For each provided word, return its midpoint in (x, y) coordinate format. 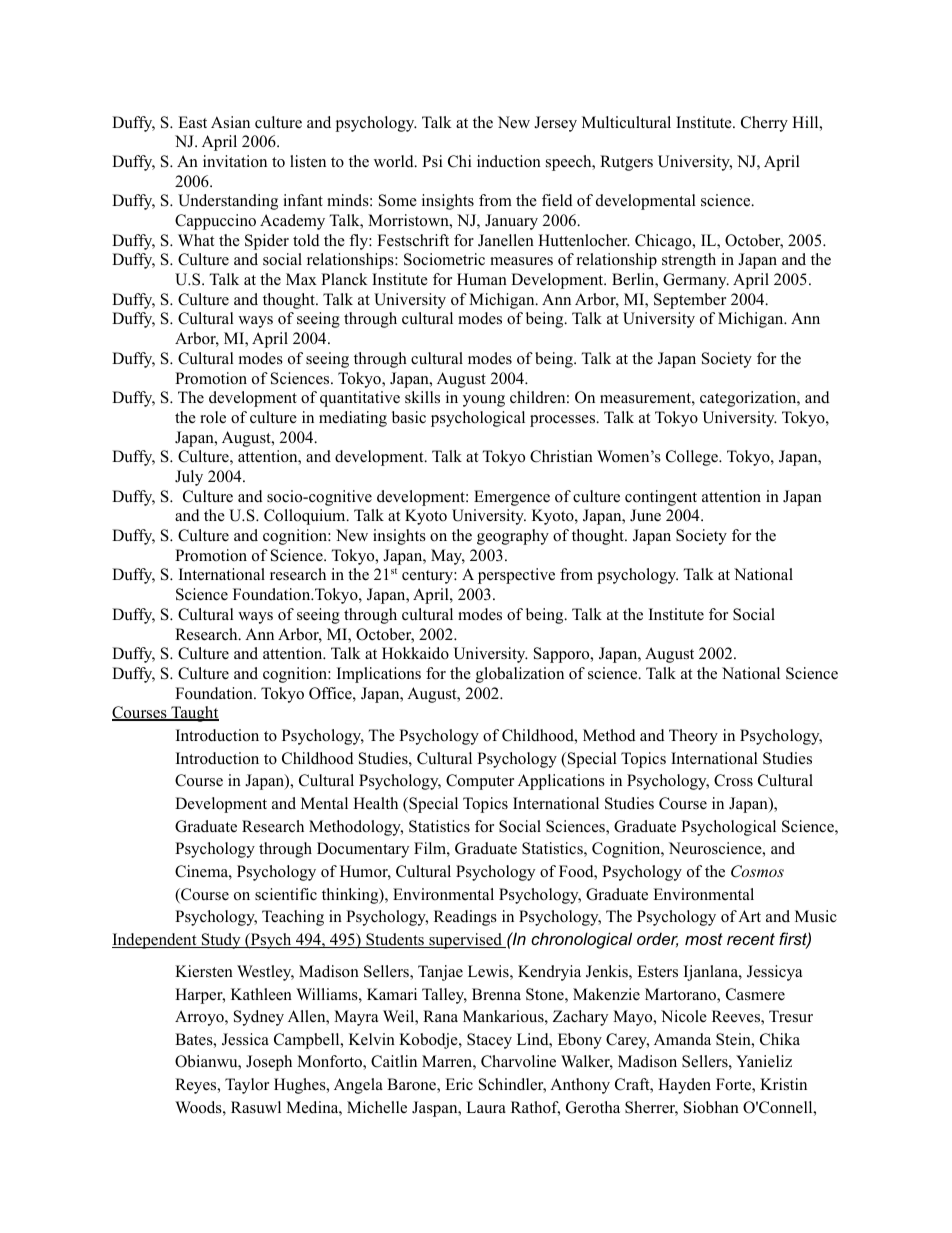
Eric (459, 1084)
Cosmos (757, 871)
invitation (235, 161)
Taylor (247, 1086)
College (693, 458)
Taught (194, 714)
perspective (516, 576)
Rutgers (626, 163)
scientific (286, 894)
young (484, 401)
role (213, 417)
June (645, 515)
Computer (480, 782)
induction (509, 161)
